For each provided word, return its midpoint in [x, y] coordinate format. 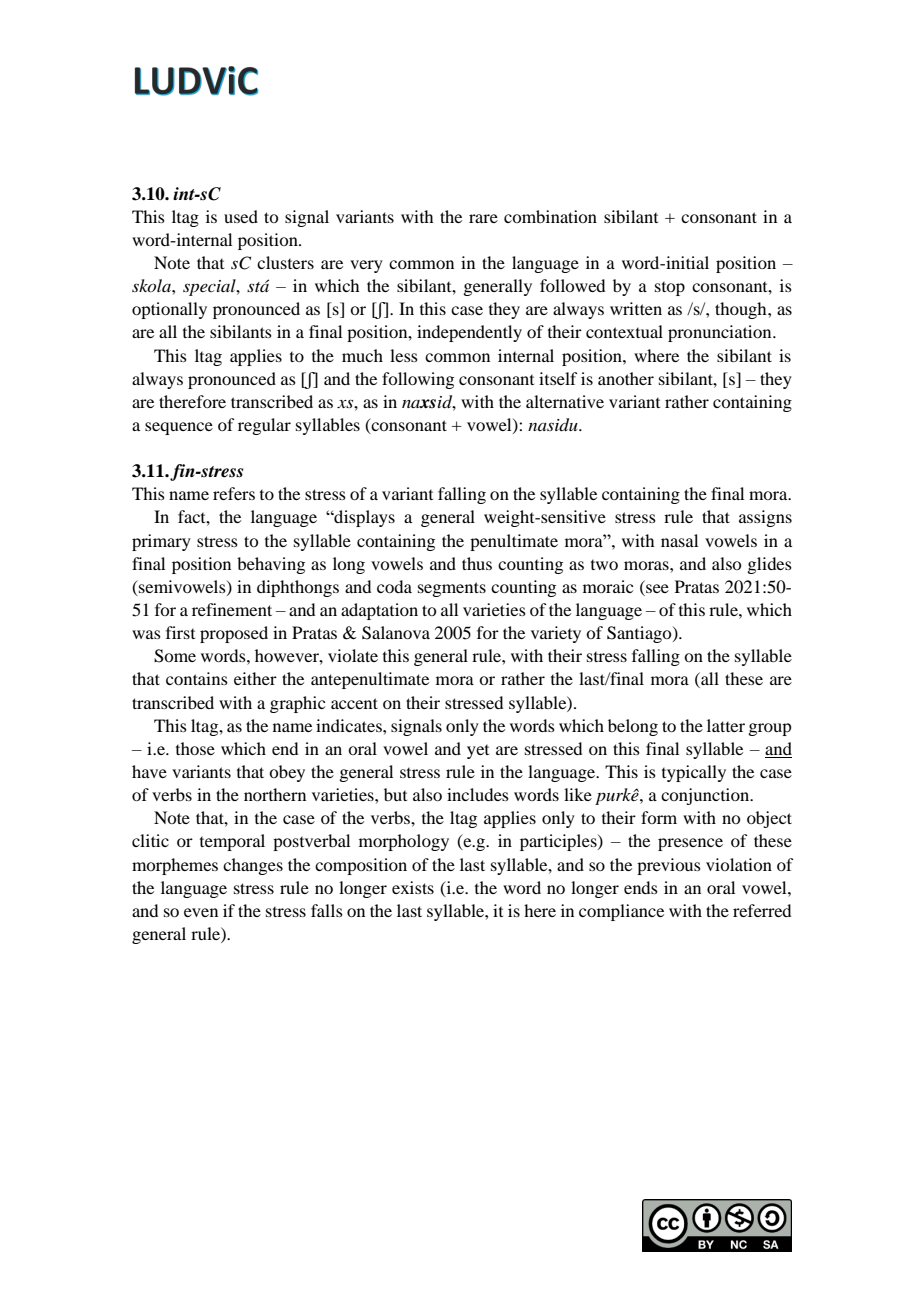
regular [264, 426]
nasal [679, 540]
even [201, 912]
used [241, 216]
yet [478, 752]
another [626, 378]
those [195, 748]
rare [483, 218]
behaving [271, 565]
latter [726, 725]
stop [670, 289]
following [418, 380]
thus [477, 563]
